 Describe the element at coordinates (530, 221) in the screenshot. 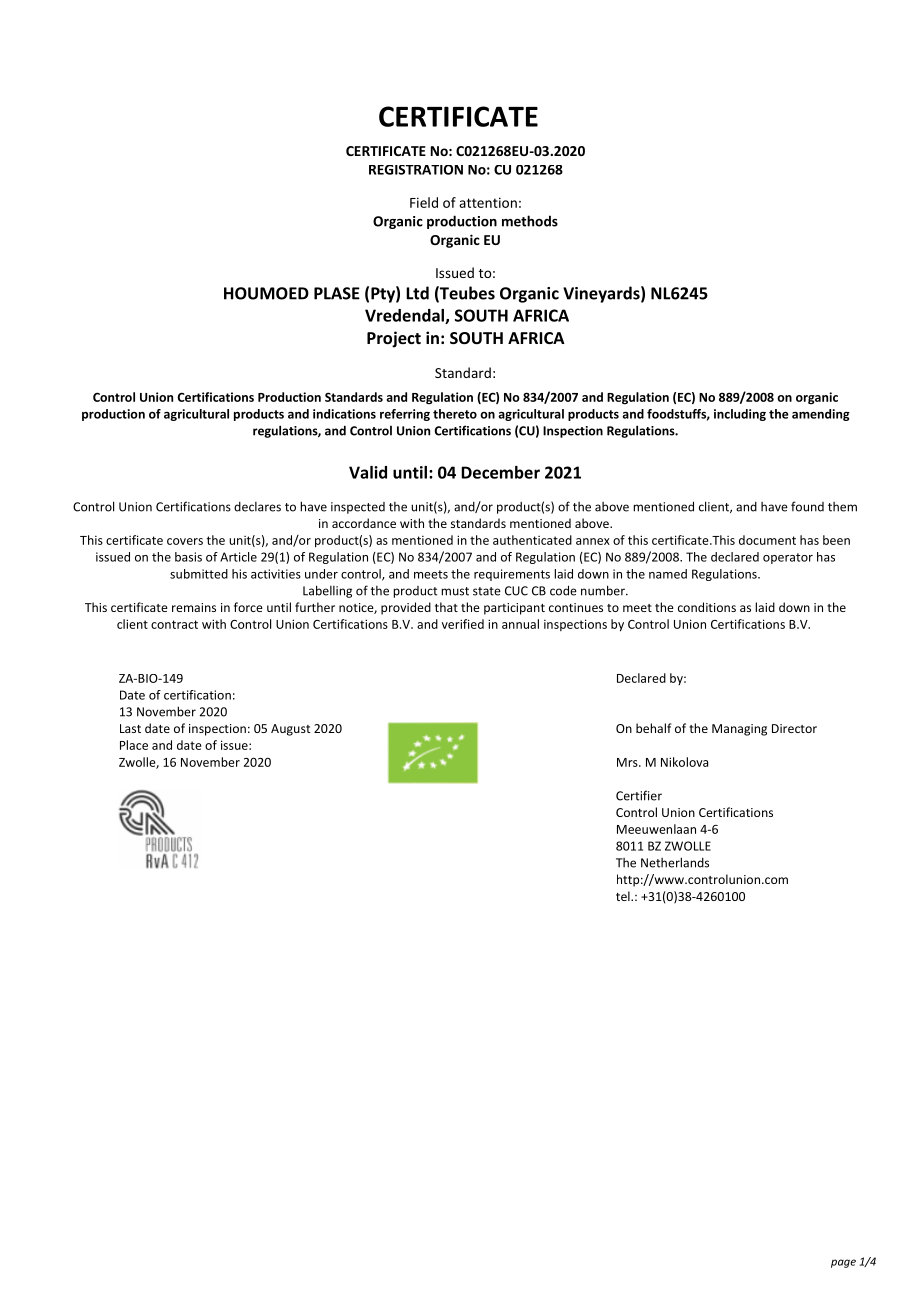

I see `methods` at that location.
